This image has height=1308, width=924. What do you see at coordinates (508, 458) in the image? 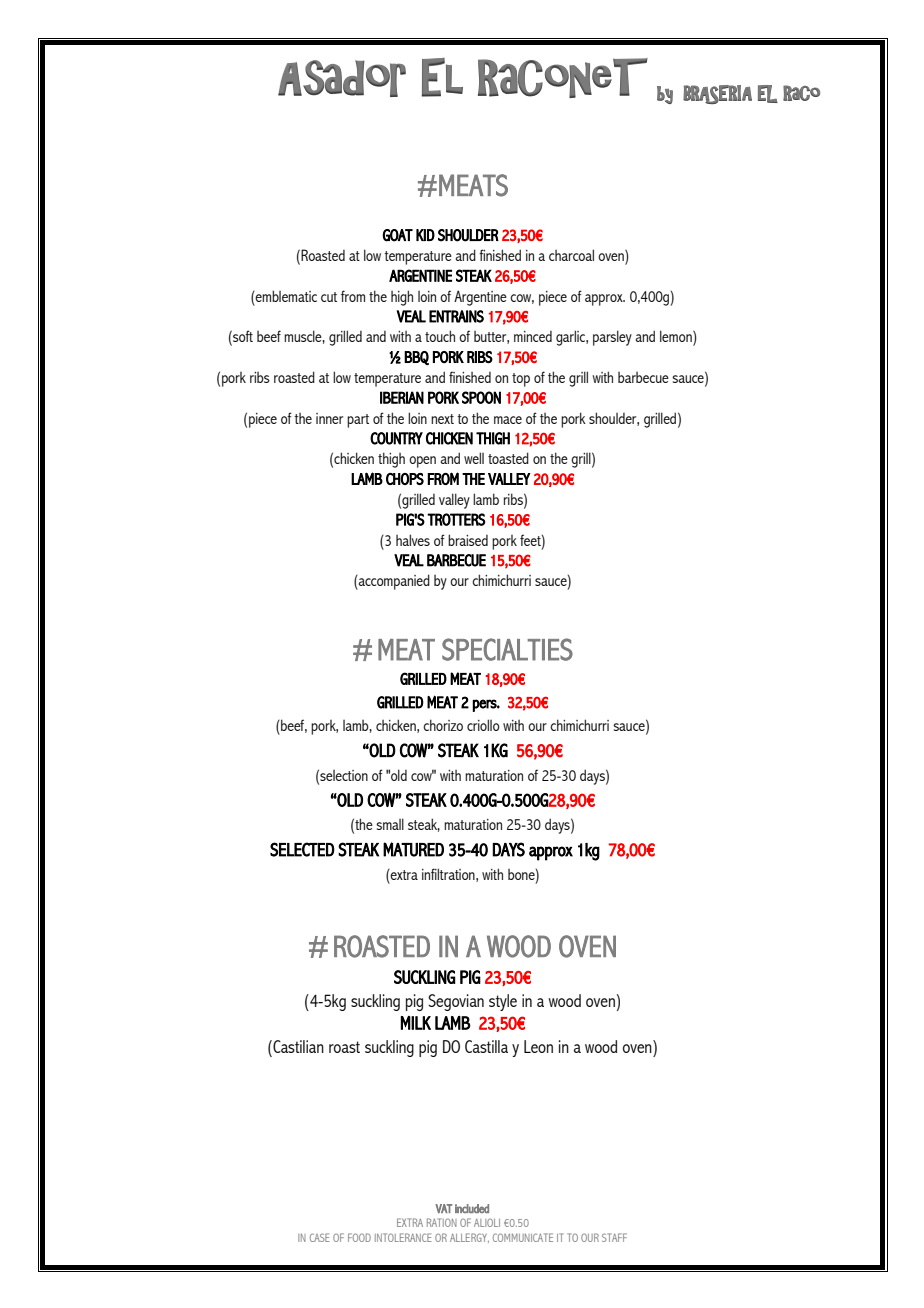
I see `toasted` at bounding box center [508, 458].
